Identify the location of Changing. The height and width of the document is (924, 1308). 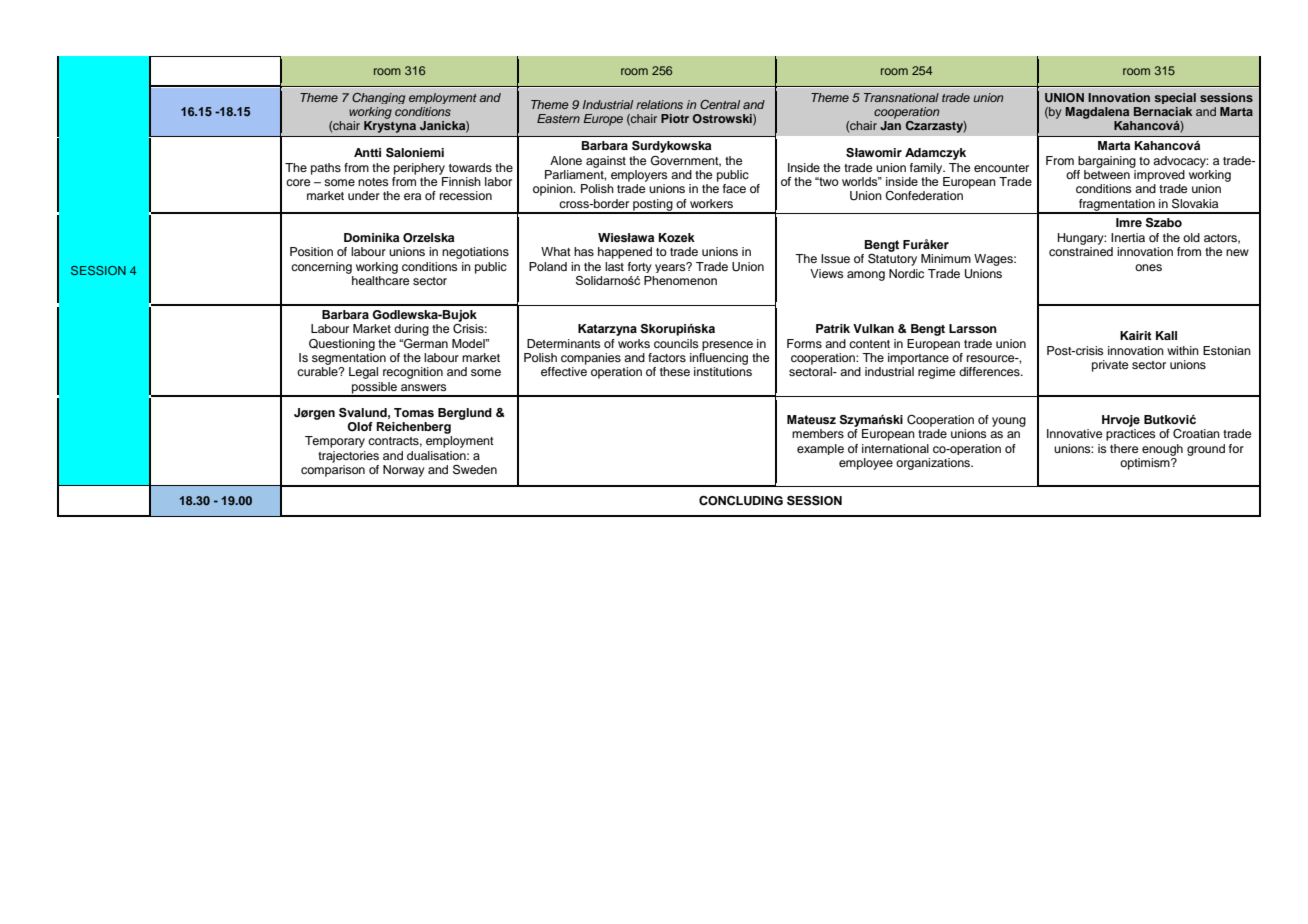
(378, 98).
